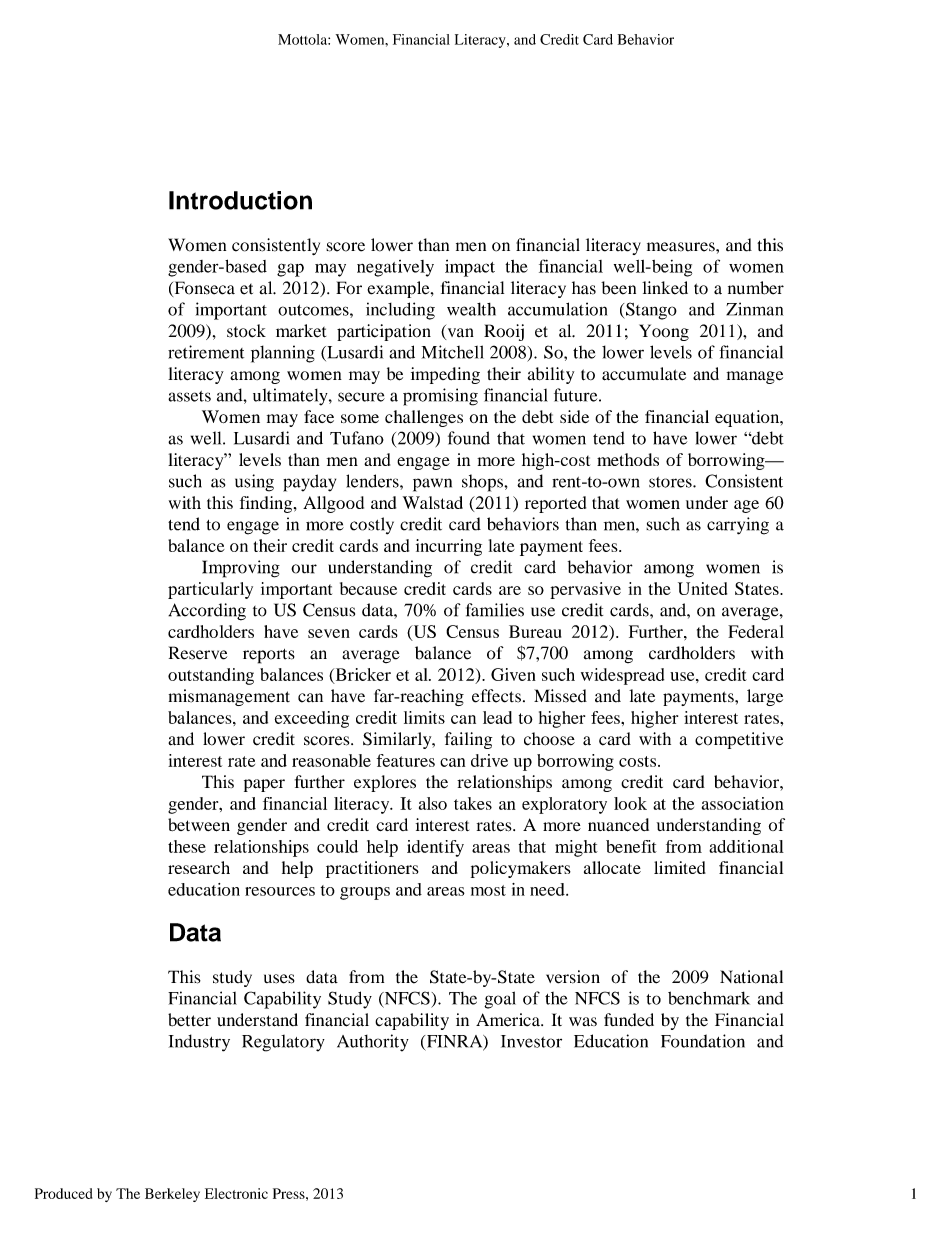 The height and width of the image is (1233, 952). I want to click on outstanding, so click(211, 676).
